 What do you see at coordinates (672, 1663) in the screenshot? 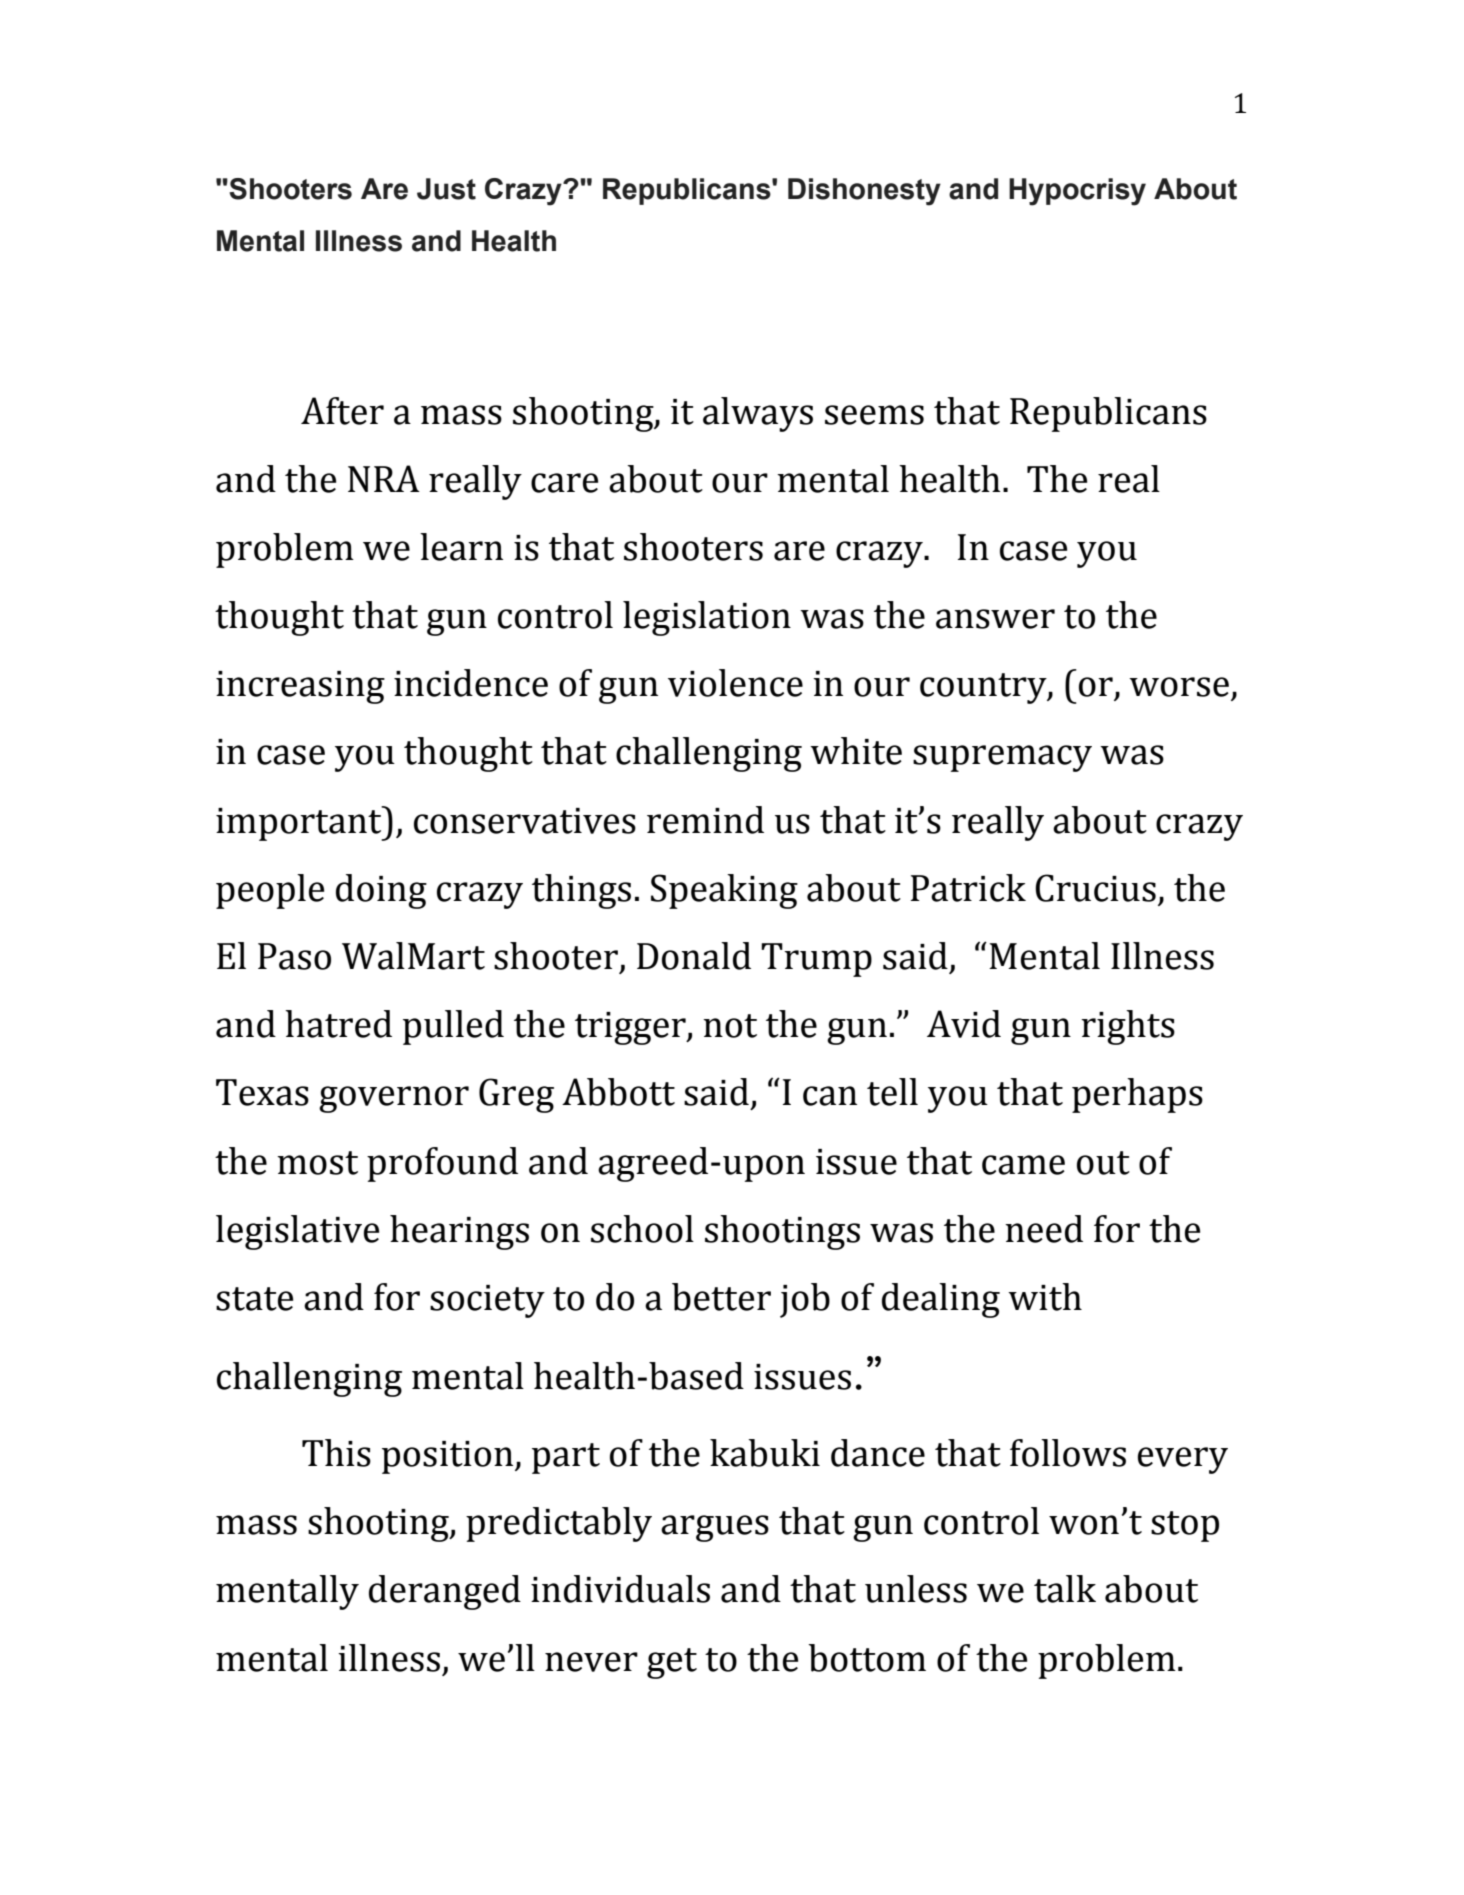
I see `get` at bounding box center [672, 1663].
